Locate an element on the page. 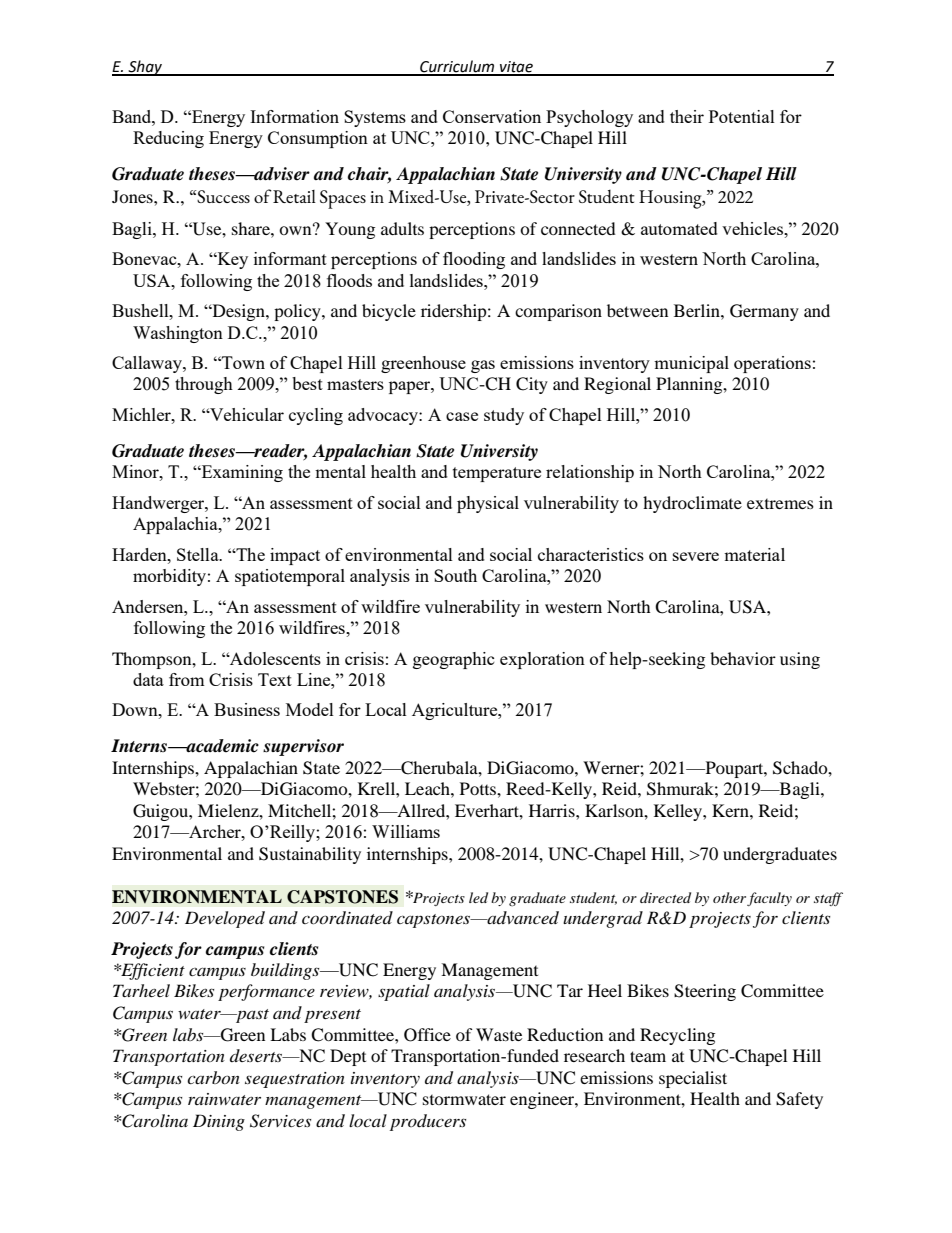  Conservation is located at coordinates (492, 116).
